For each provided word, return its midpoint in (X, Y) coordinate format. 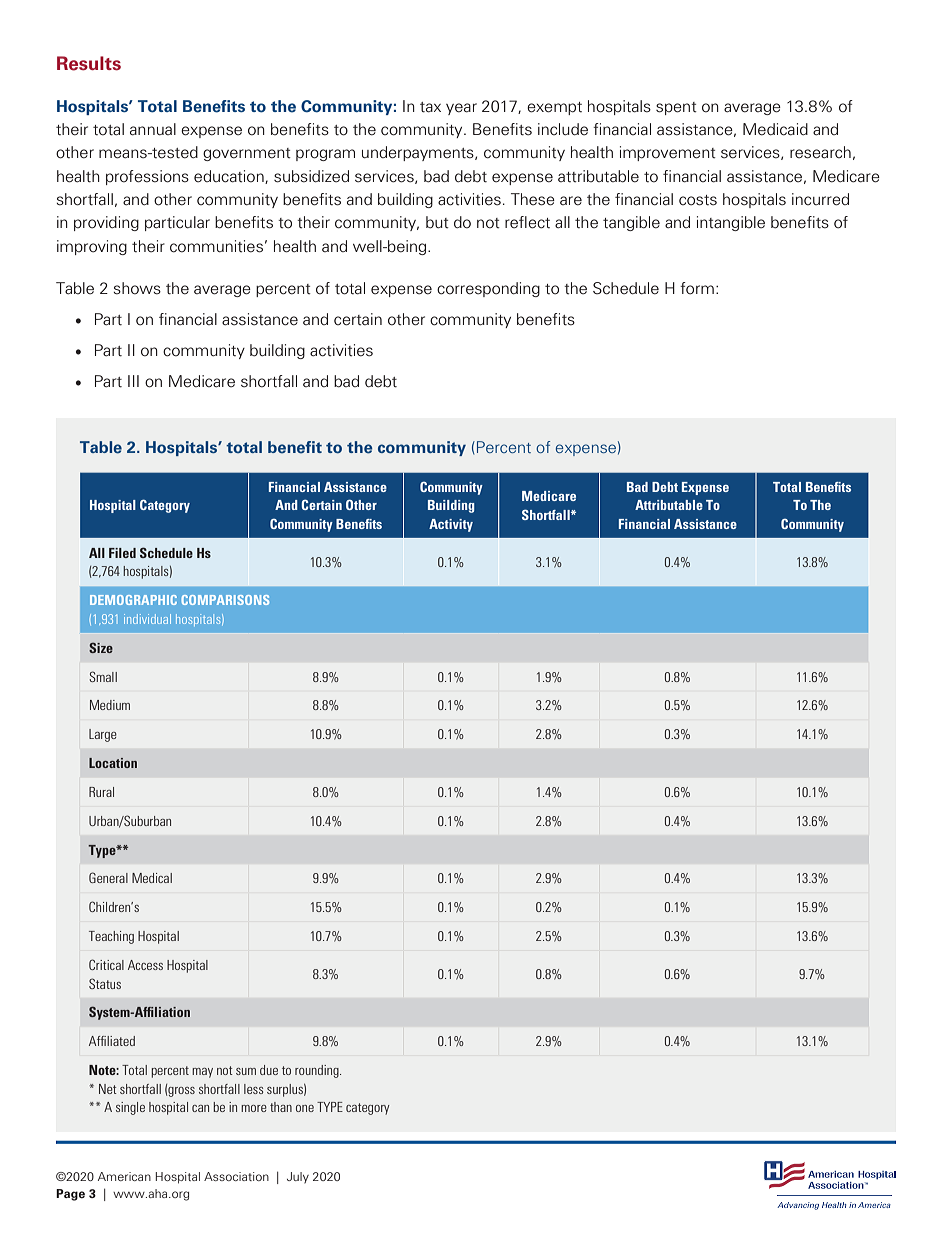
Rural (101, 792)
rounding (318, 1071)
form (697, 288)
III (133, 381)
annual (153, 129)
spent (676, 108)
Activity (451, 525)
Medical (152, 878)
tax (430, 107)
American (124, 1176)
